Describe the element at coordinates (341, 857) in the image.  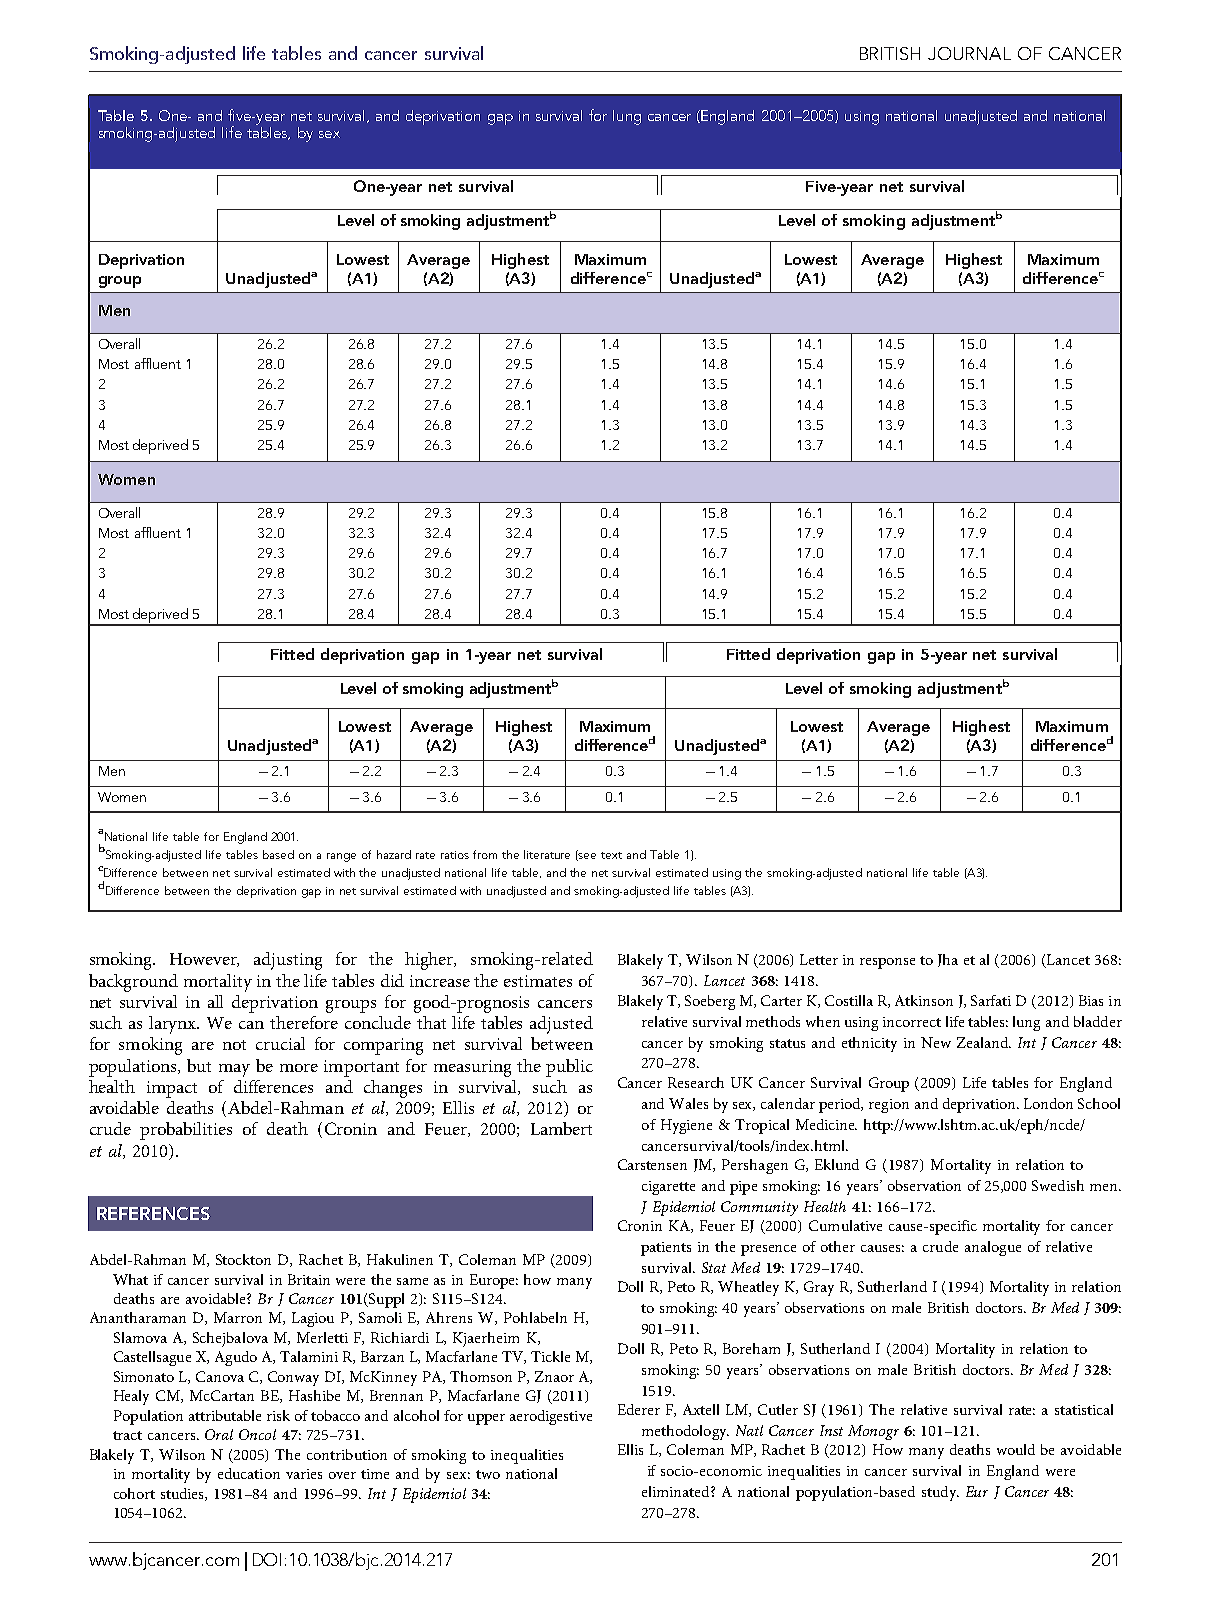
I see `range` at that location.
